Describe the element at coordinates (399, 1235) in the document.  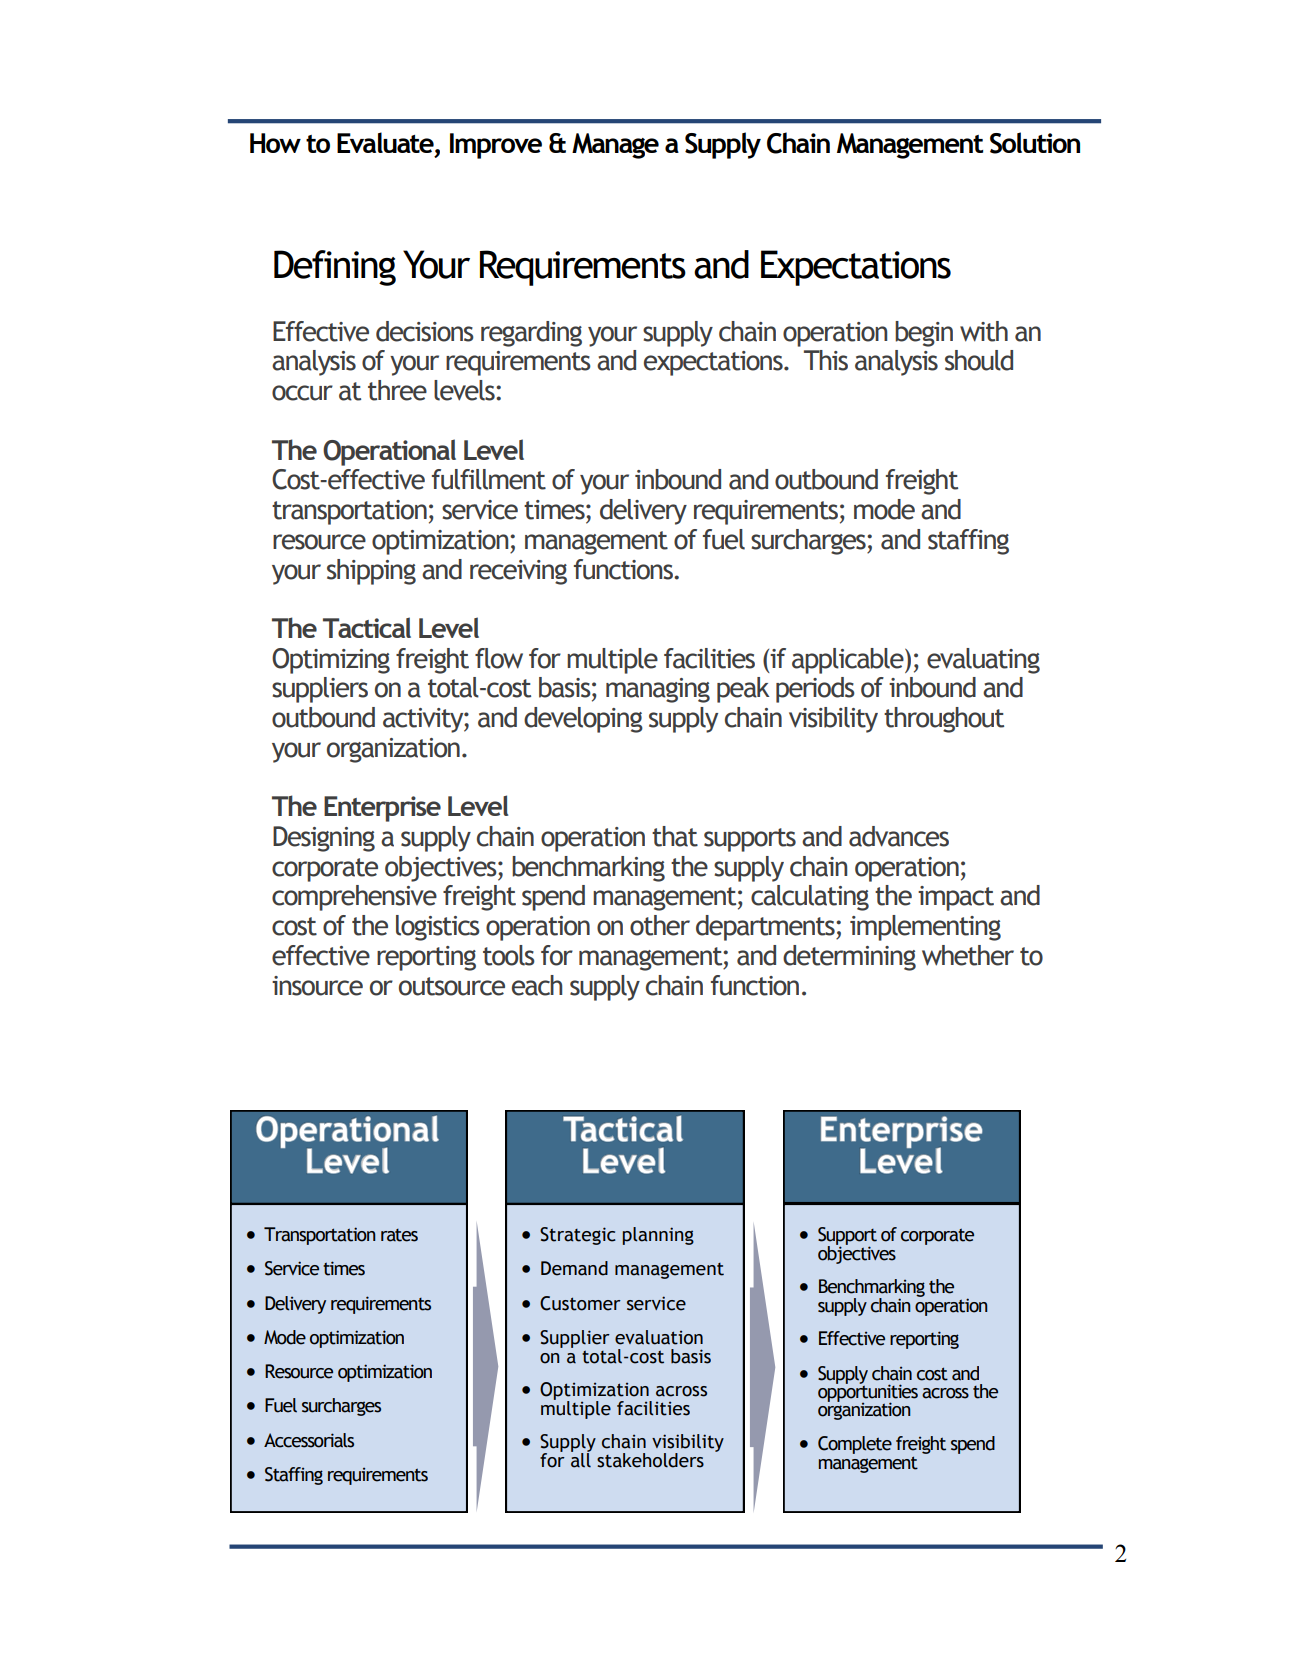
I see `rates` at that location.
